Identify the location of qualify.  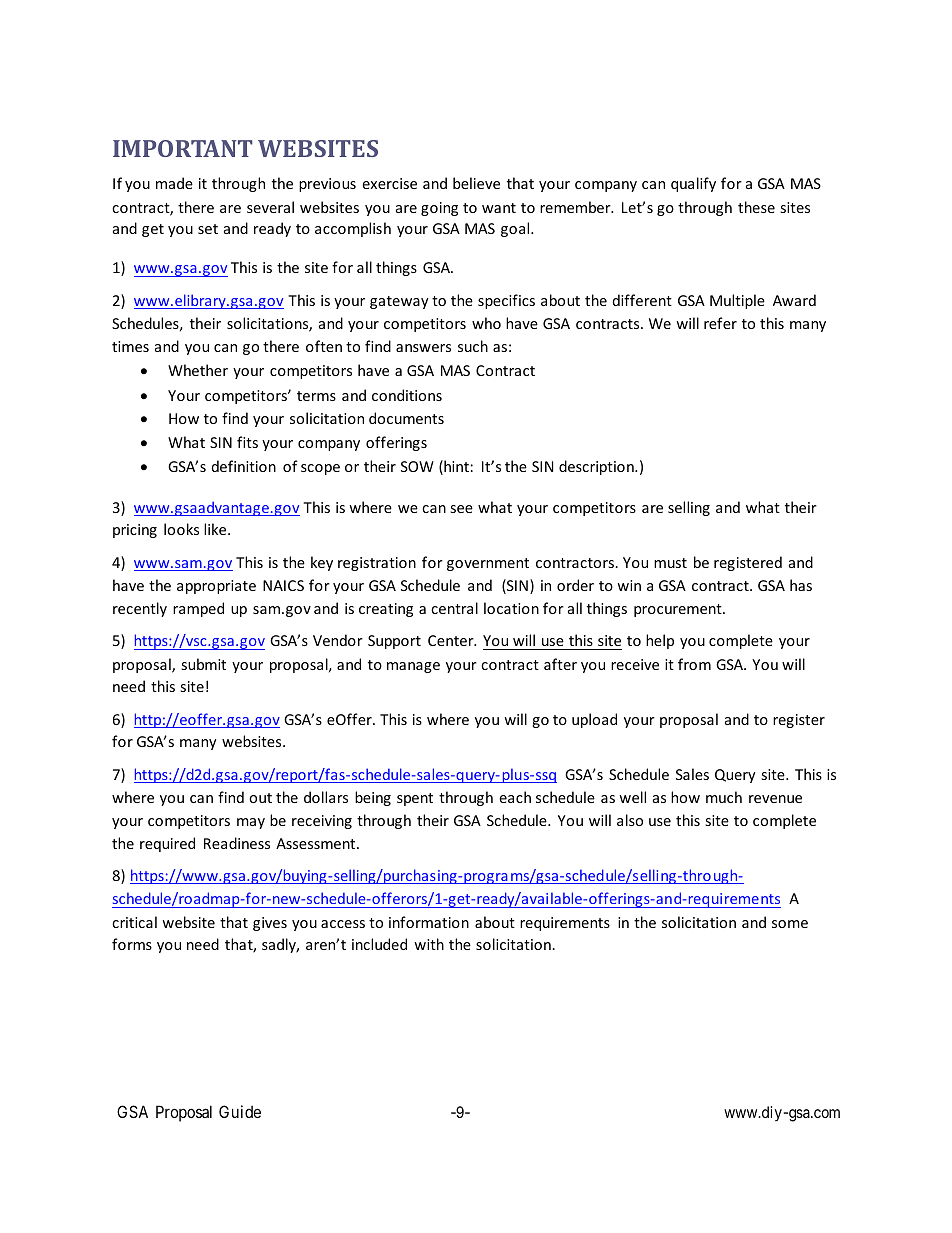
(693, 184).
